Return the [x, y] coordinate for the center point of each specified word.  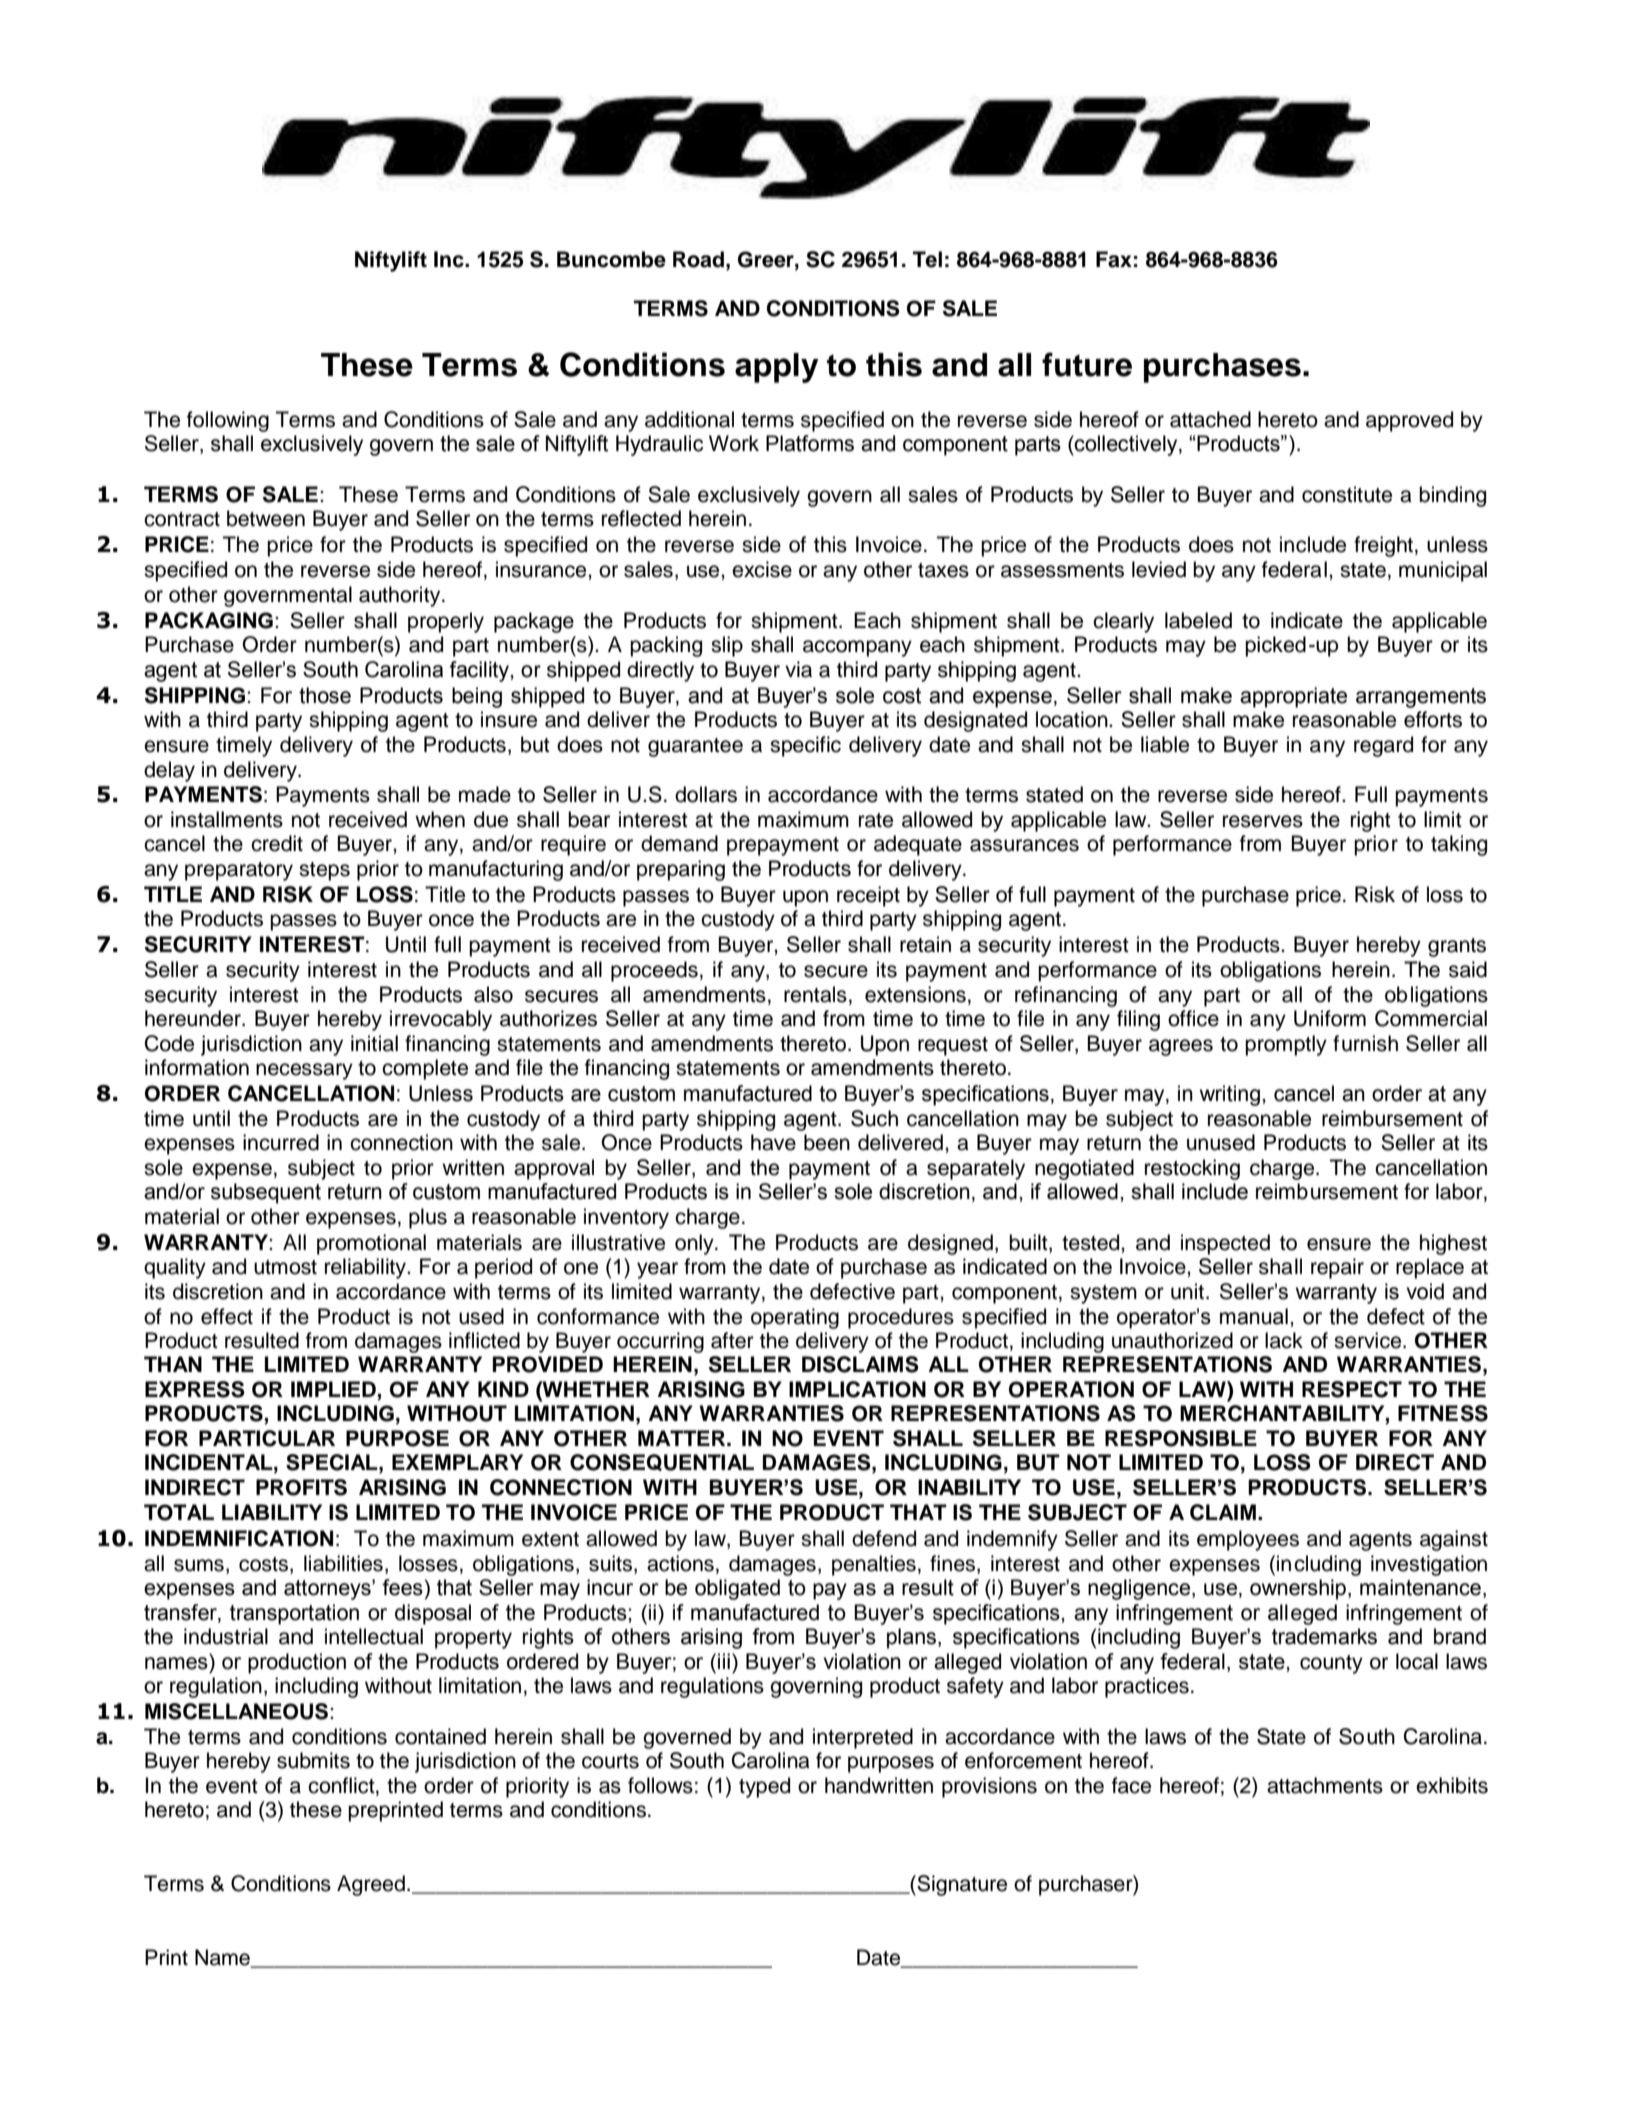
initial [374, 1043]
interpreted [863, 1738]
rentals [815, 994]
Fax [1114, 259]
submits [313, 1760]
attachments [1325, 1785]
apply [777, 368]
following [228, 421]
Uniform [1330, 1018]
